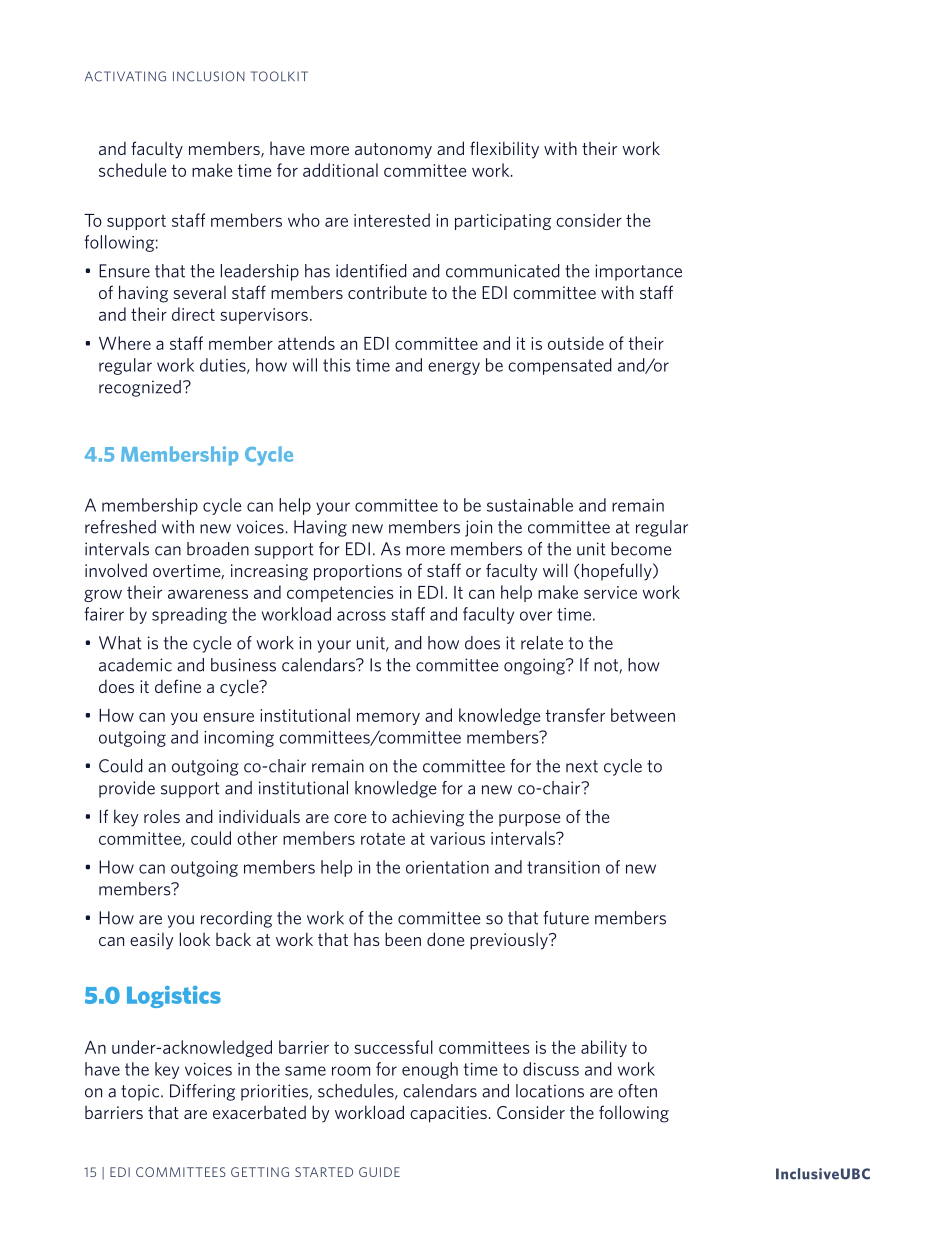  What do you see at coordinates (563, 867) in the page?
I see `transition` at bounding box center [563, 867].
